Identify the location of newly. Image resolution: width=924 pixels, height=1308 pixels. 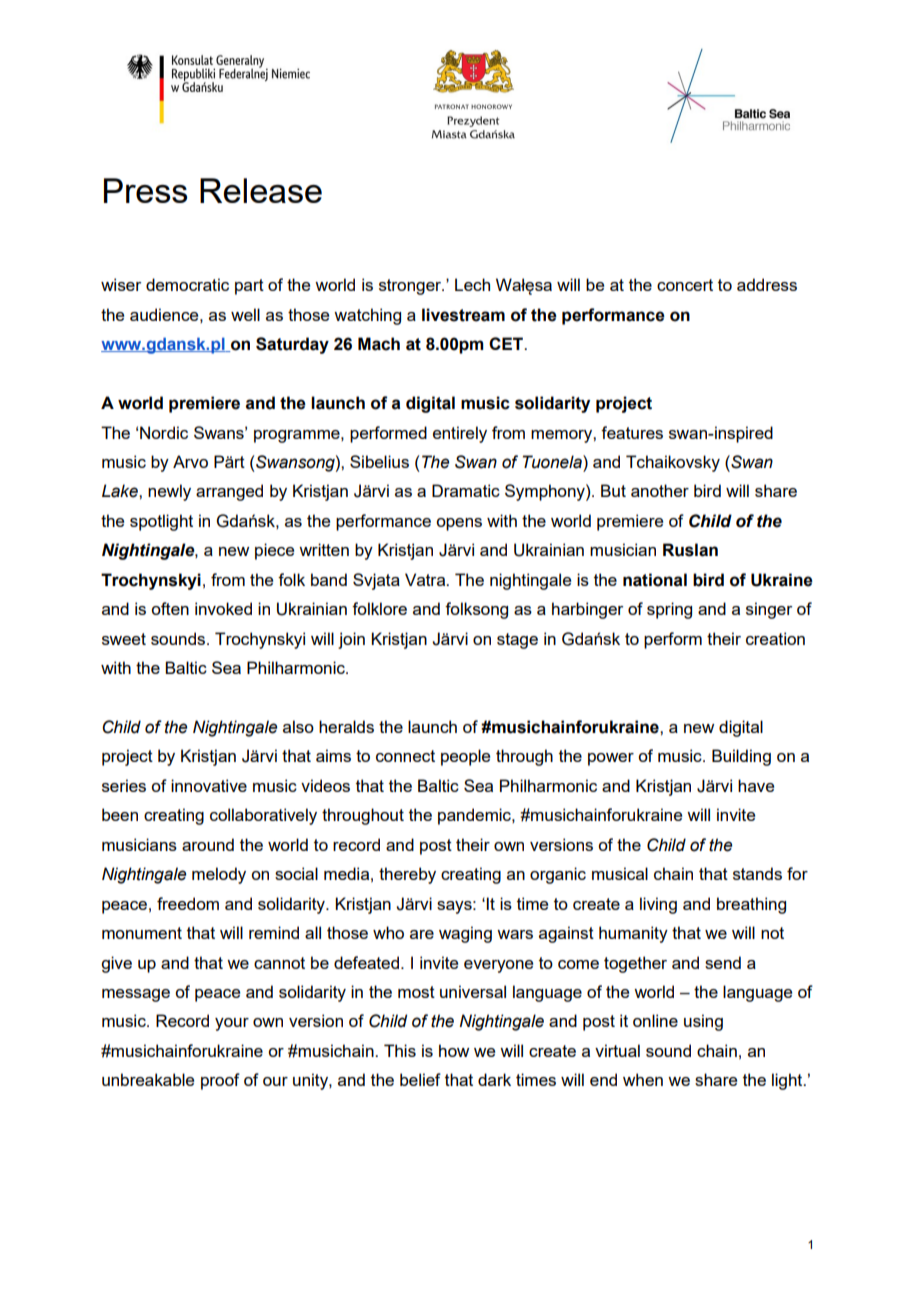
(169, 492).
